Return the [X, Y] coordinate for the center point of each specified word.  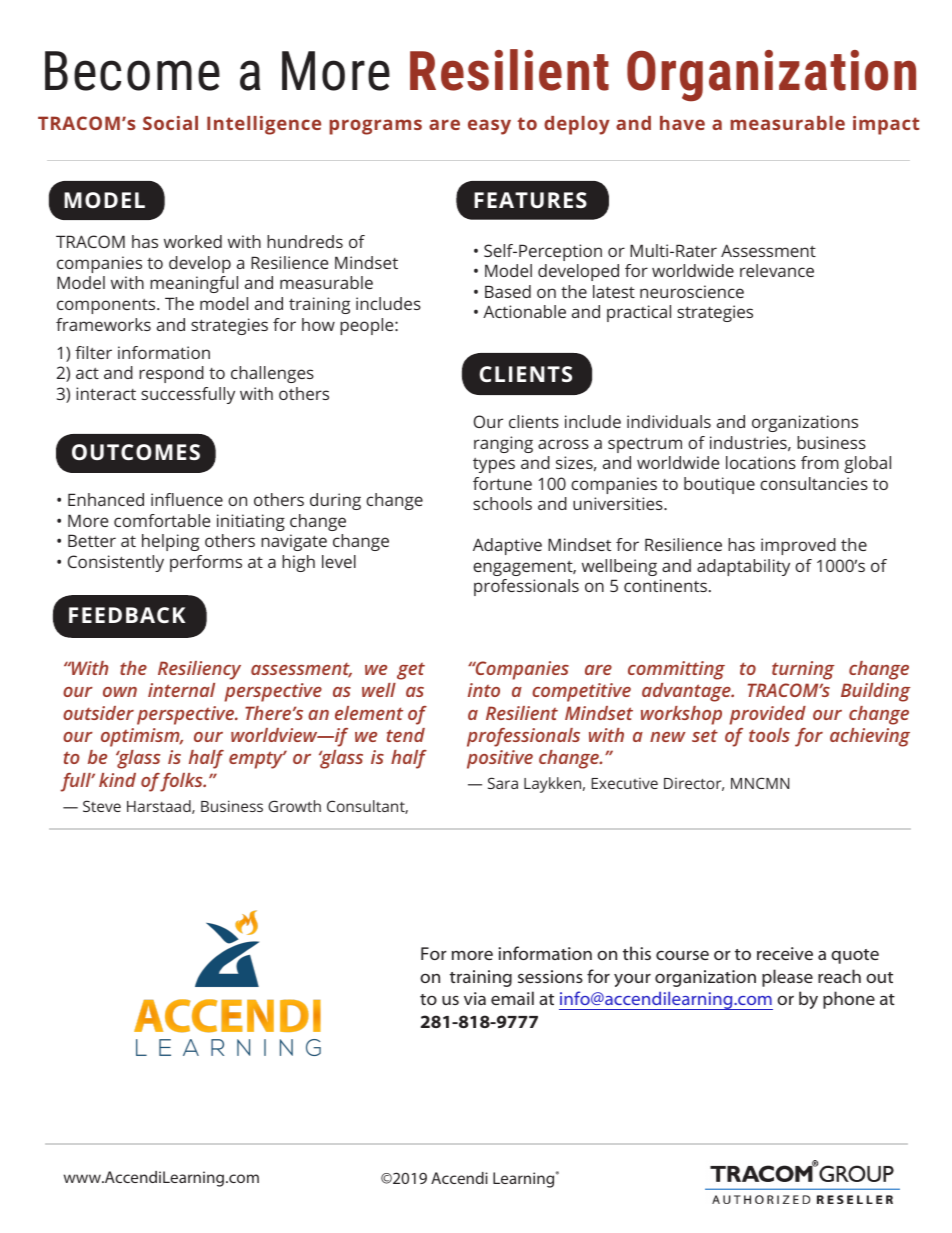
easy [489, 127]
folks [182, 782]
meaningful [194, 284]
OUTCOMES [136, 452]
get [411, 671]
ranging [503, 444]
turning [803, 670]
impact [886, 125]
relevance [777, 270]
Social [170, 123]
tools [769, 735]
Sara [503, 783]
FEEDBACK [127, 615]
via [475, 998]
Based [508, 291]
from [820, 462]
